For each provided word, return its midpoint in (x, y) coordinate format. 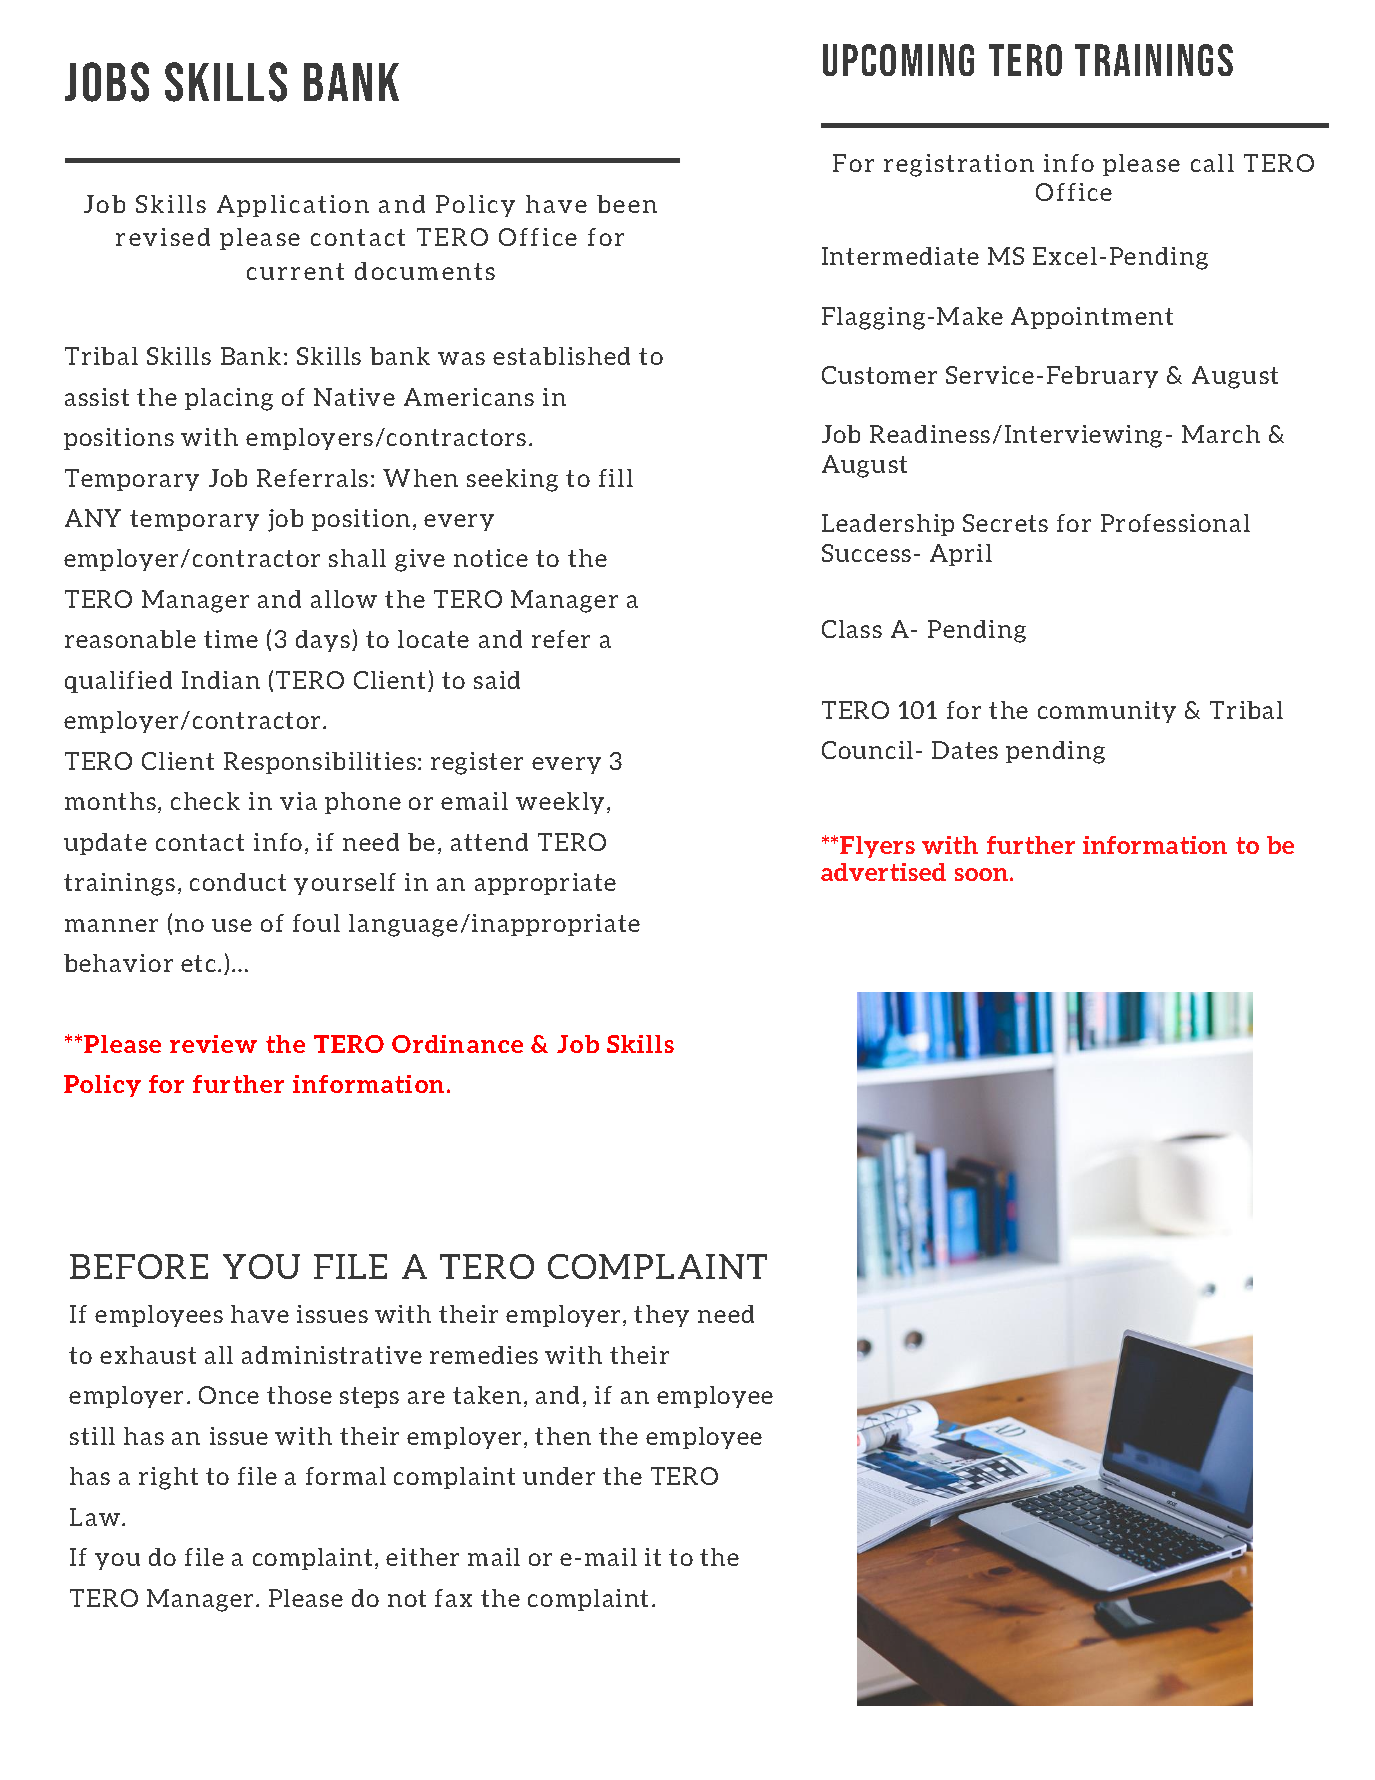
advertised (883, 872)
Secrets (1005, 523)
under (559, 1476)
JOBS (107, 82)
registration (959, 165)
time (231, 639)
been (627, 204)
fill (616, 478)
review (213, 1044)
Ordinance (457, 1044)
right (168, 1478)
